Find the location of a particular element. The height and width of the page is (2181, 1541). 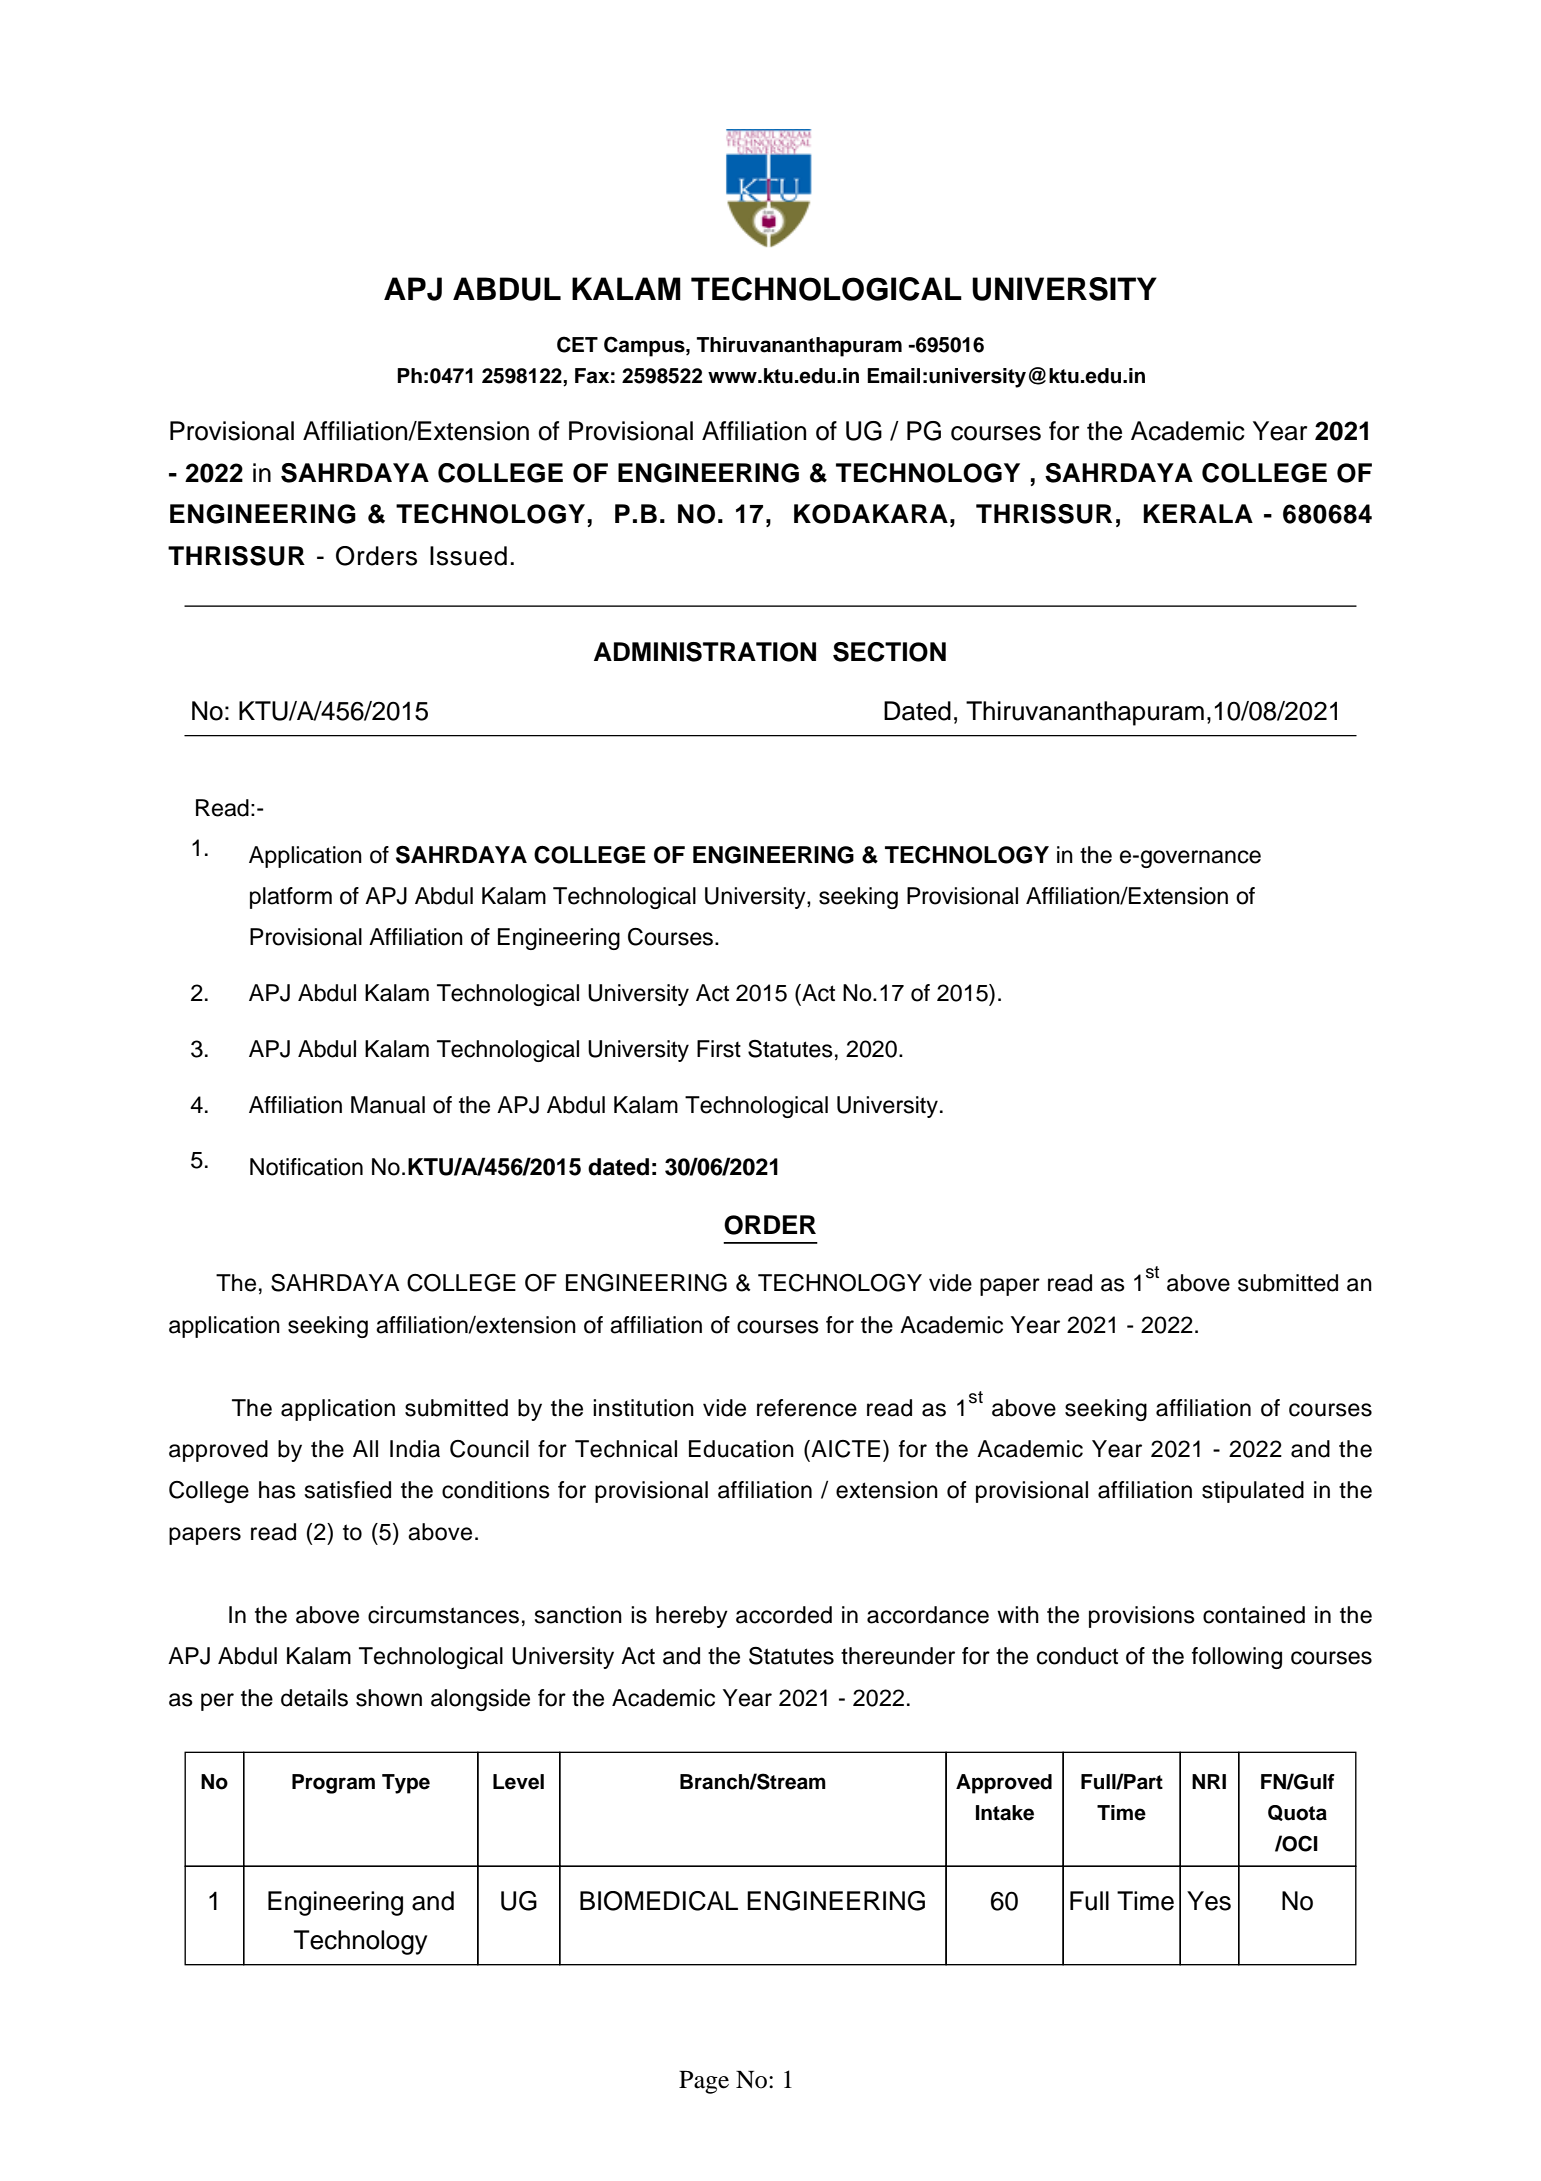

stipulated is located at coordinates (1253, 1492).
